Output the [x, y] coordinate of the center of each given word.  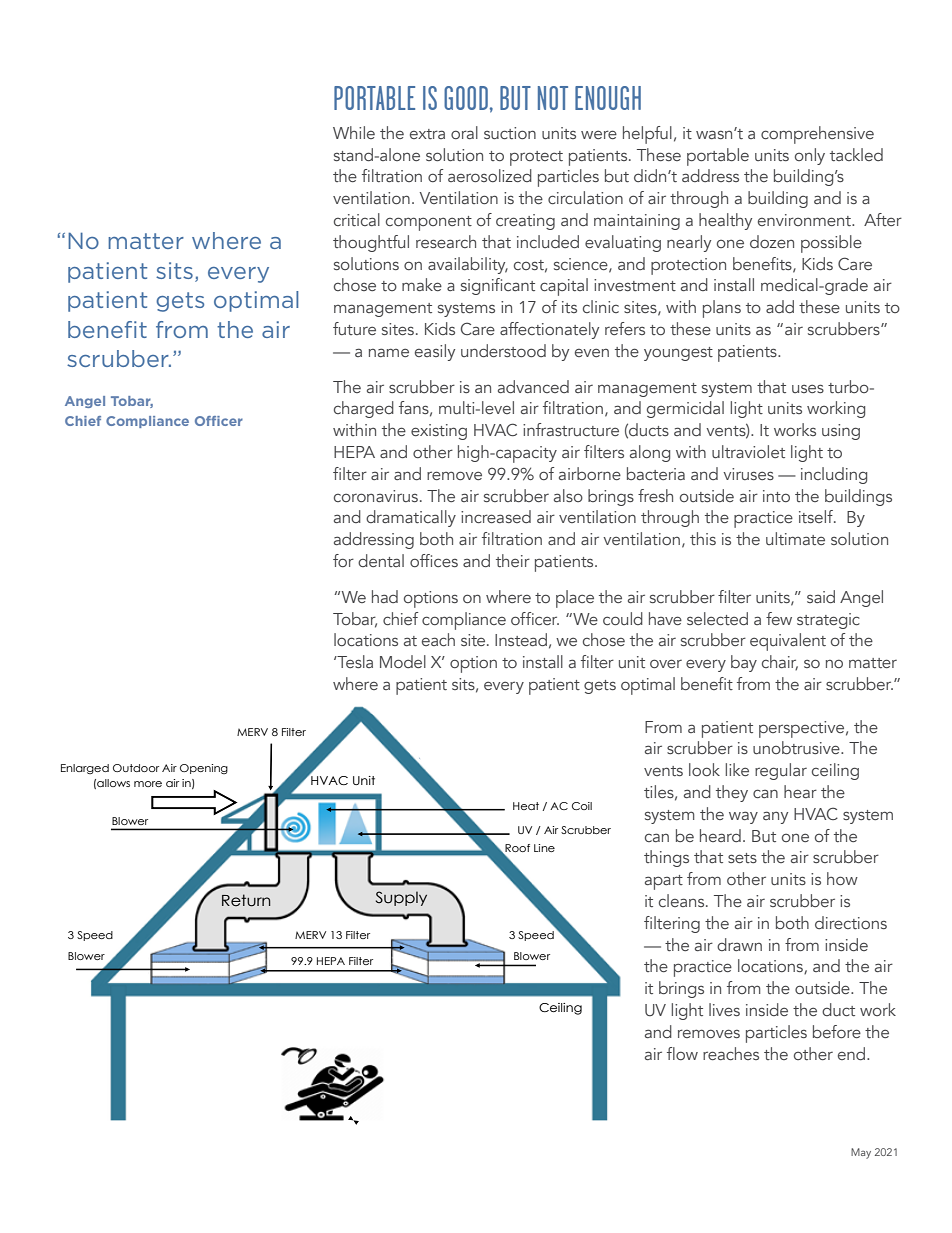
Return [246, 900]
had [385, 596]
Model [403, 661]
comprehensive [817, 135]
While [354, 132]
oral [464, 132]
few [779, 618]
